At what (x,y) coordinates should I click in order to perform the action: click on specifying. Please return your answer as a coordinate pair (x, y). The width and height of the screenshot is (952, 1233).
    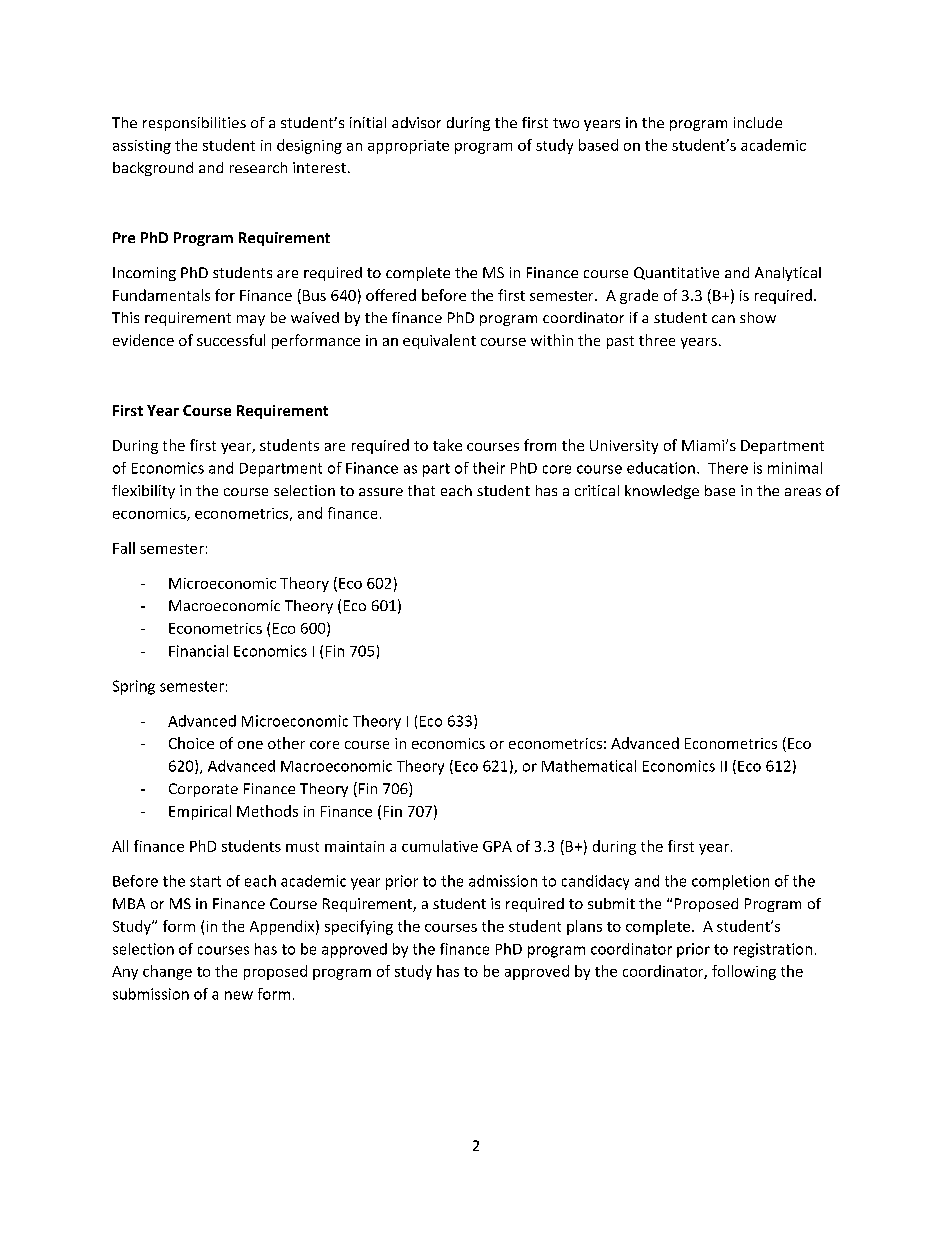
    Looking at the image, I should click on (359, 927).
